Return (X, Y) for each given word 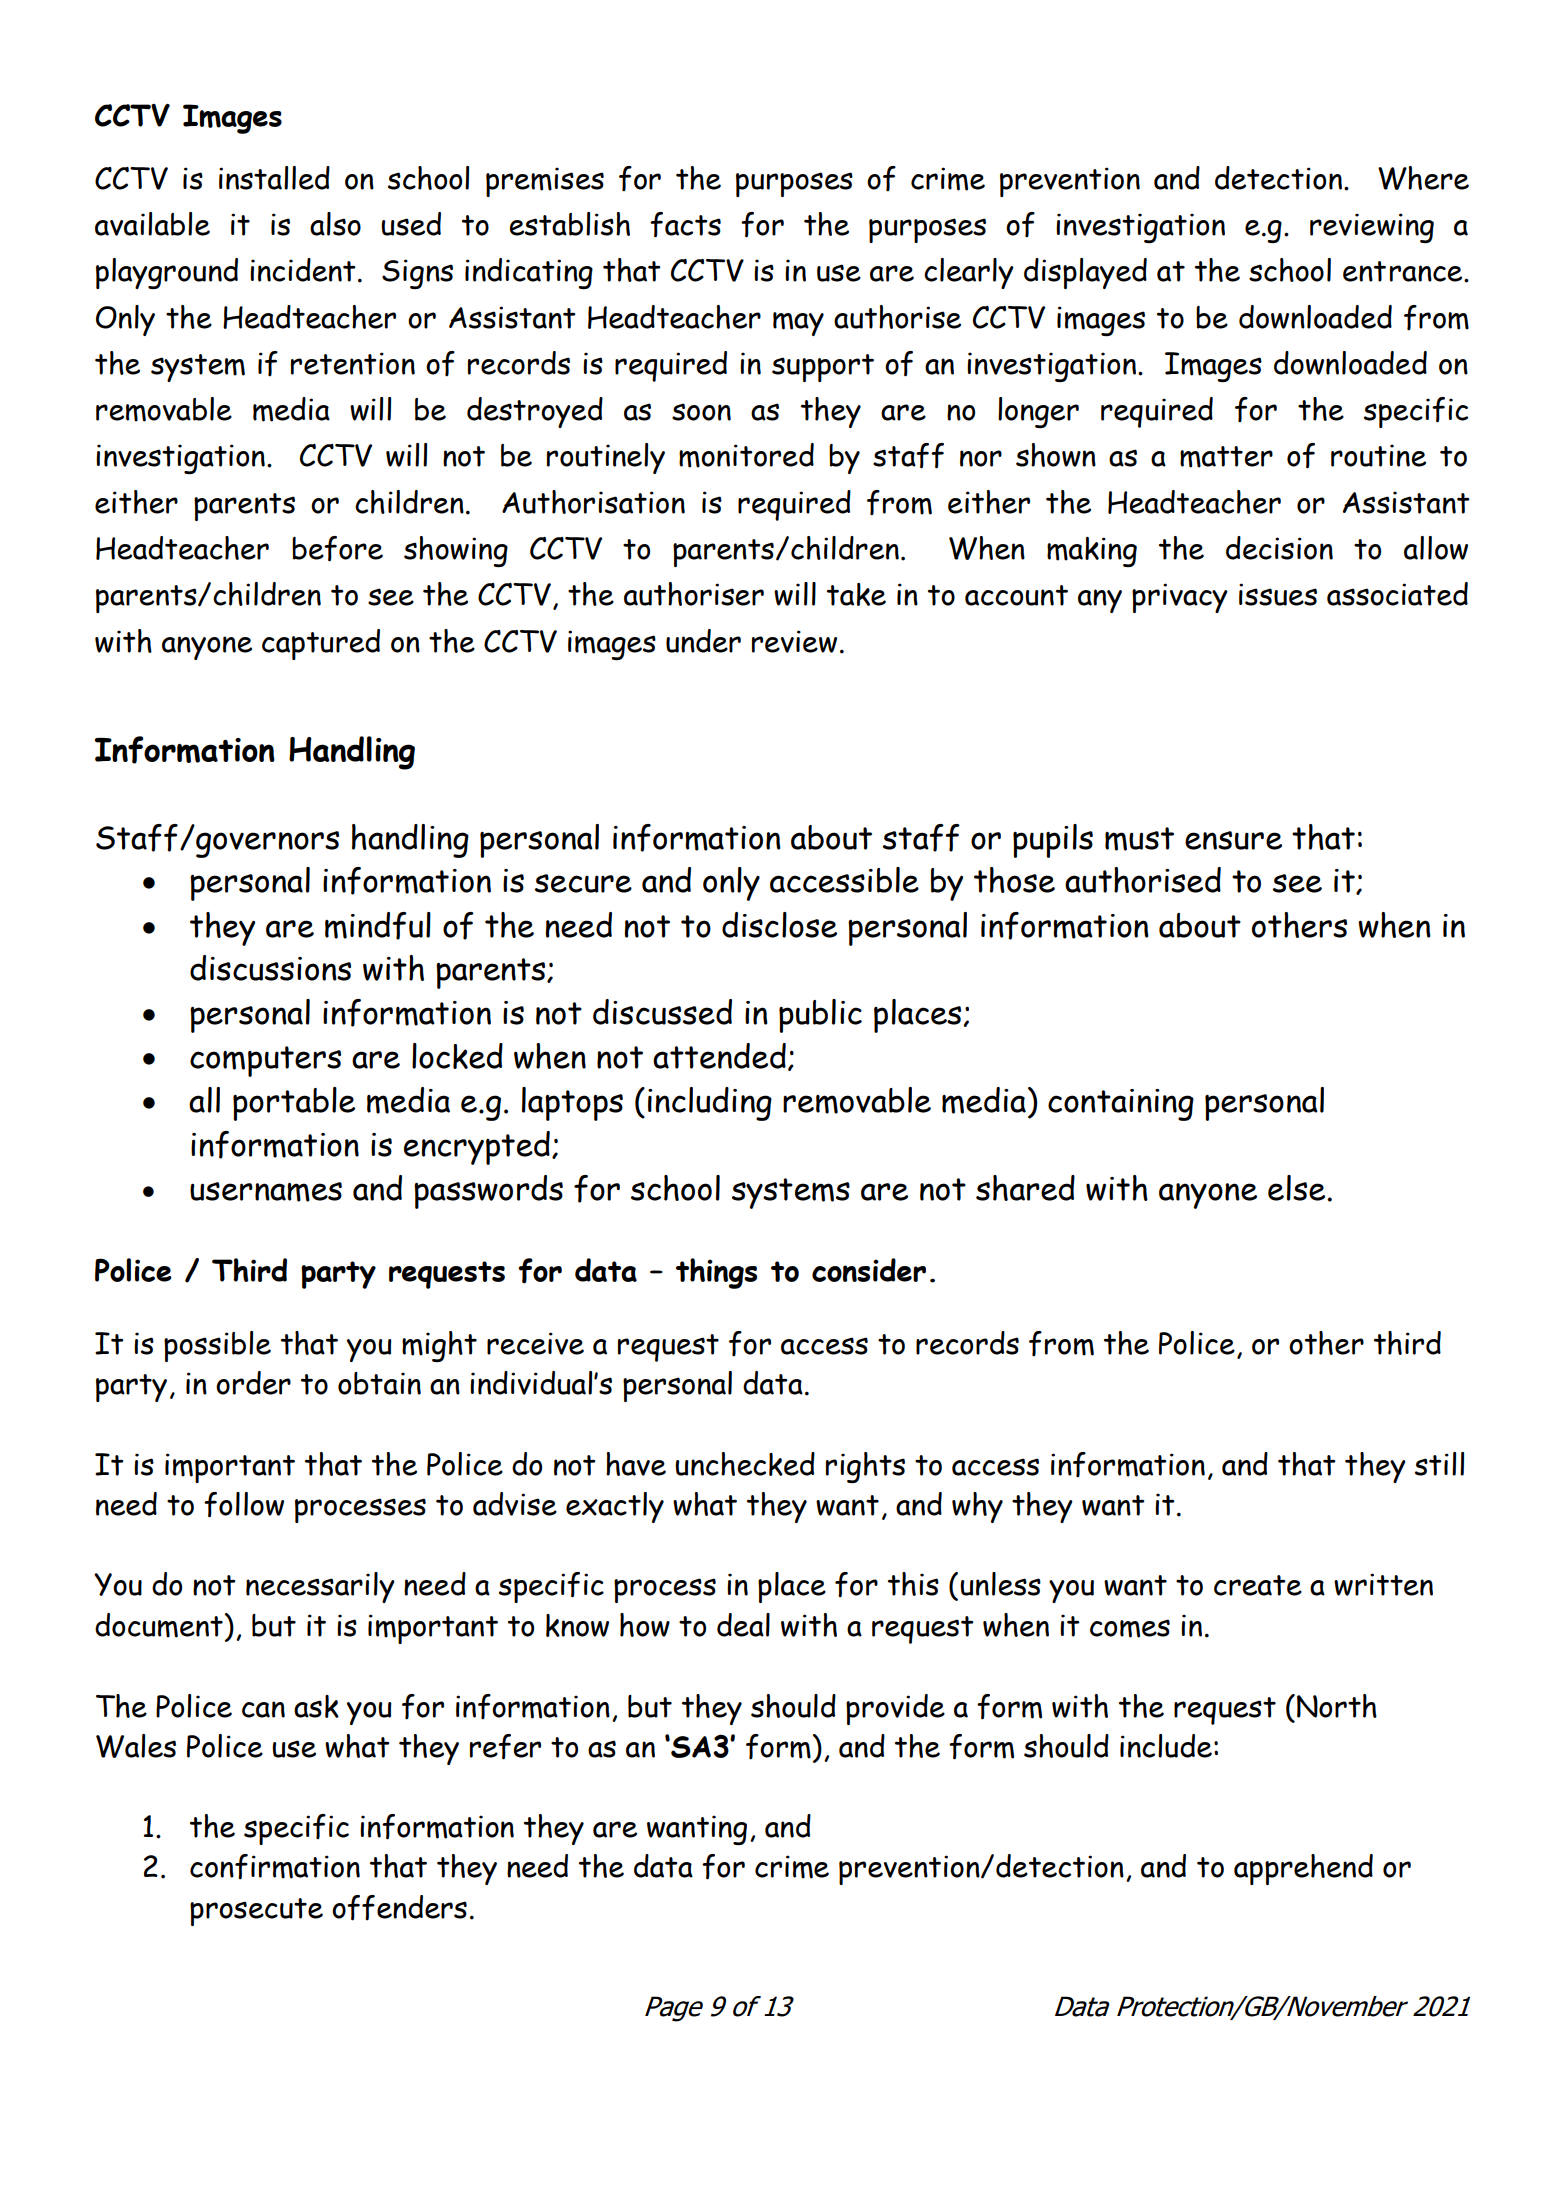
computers (265, 1061)
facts (685, 225)
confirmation (275, 1867)
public (820, 1016)
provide (895, 1709)
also (335, 224)
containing (1121, 1105)
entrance (1404, 271)
